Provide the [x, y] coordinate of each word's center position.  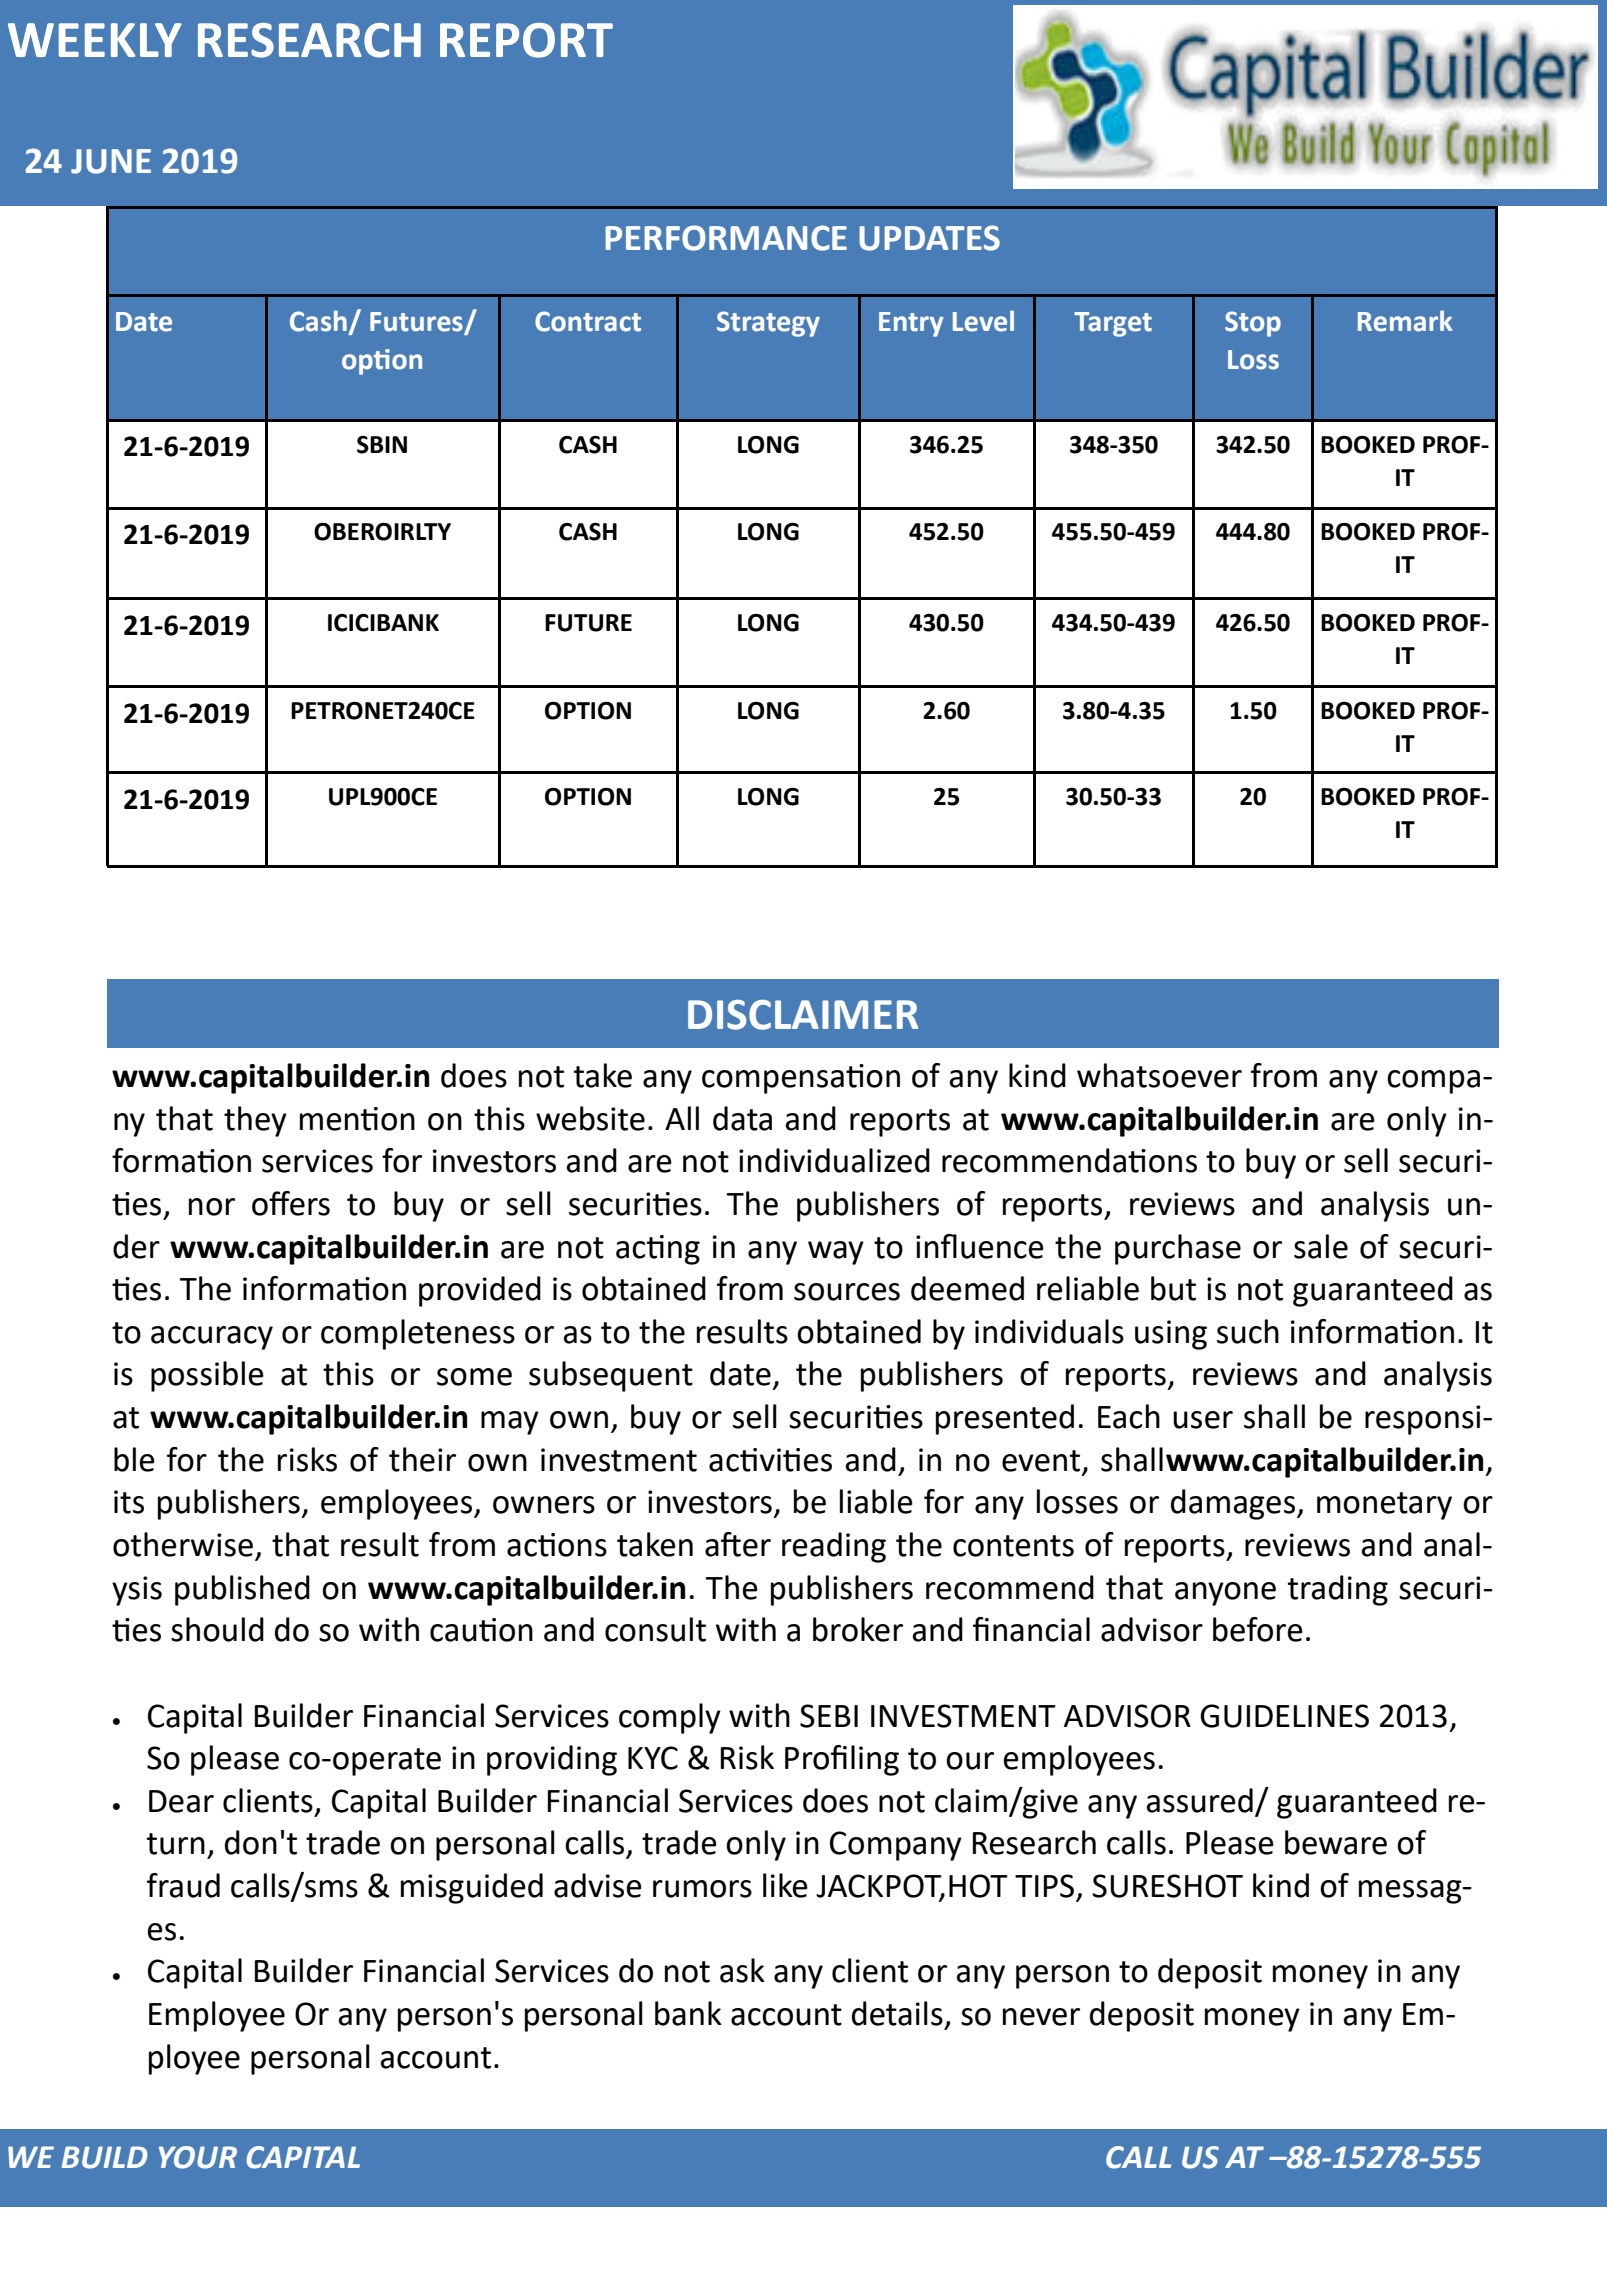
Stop [1253, 324]
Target [1113, 324]
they [255, 1121]
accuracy [212, 1338]
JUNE [111, 161]
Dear [181, 1801]
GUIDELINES [1284, 1716]
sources [847, 1292]
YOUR [198, 2157]
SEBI [829, 1716]
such [1248, 1331]
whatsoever [1159, 1075]
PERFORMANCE [726, 238]
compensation [801, 1079]
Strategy [768, 324]
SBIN [382, 445]
